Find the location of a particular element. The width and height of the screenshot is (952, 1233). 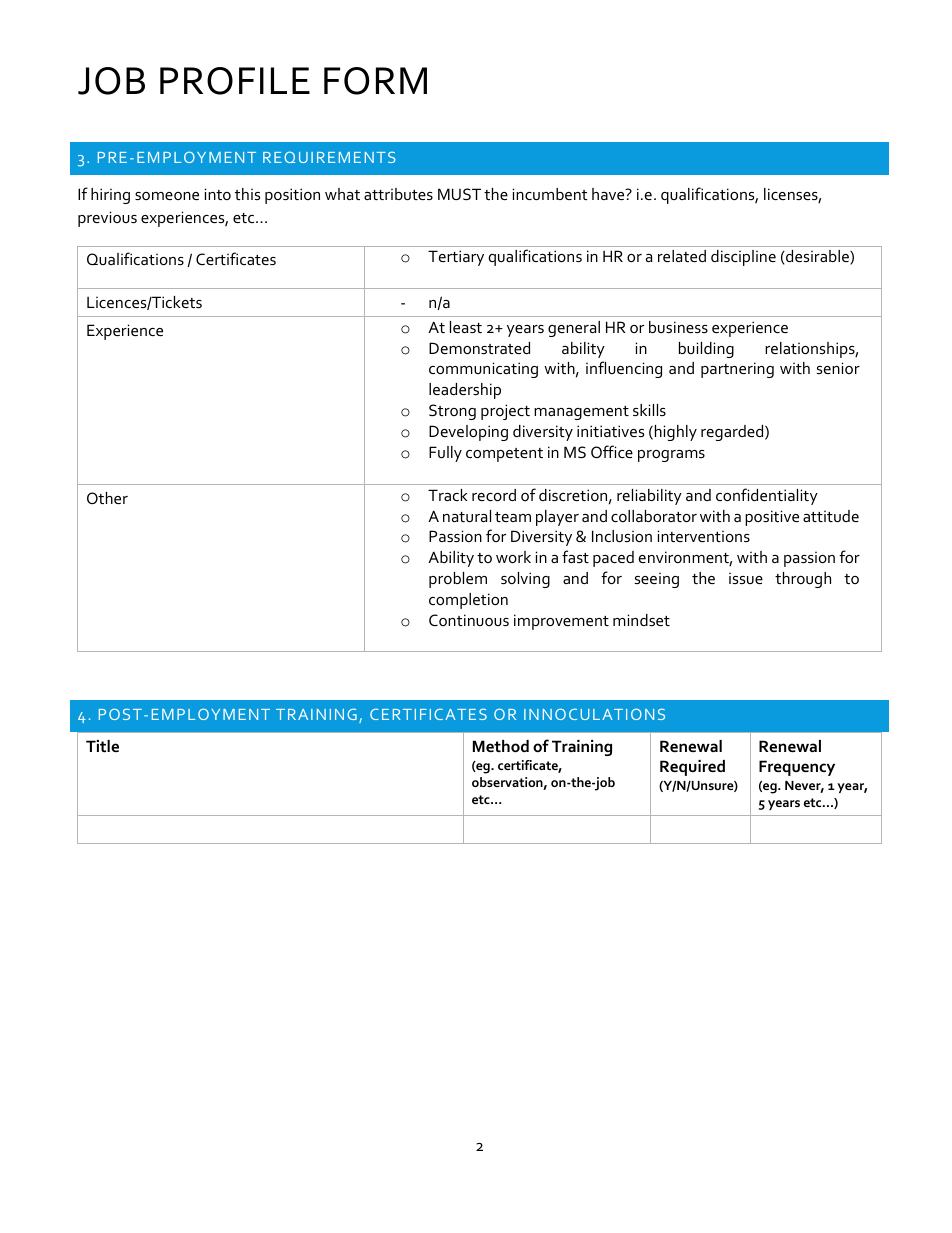

business is located at coordinates (678, 327).
